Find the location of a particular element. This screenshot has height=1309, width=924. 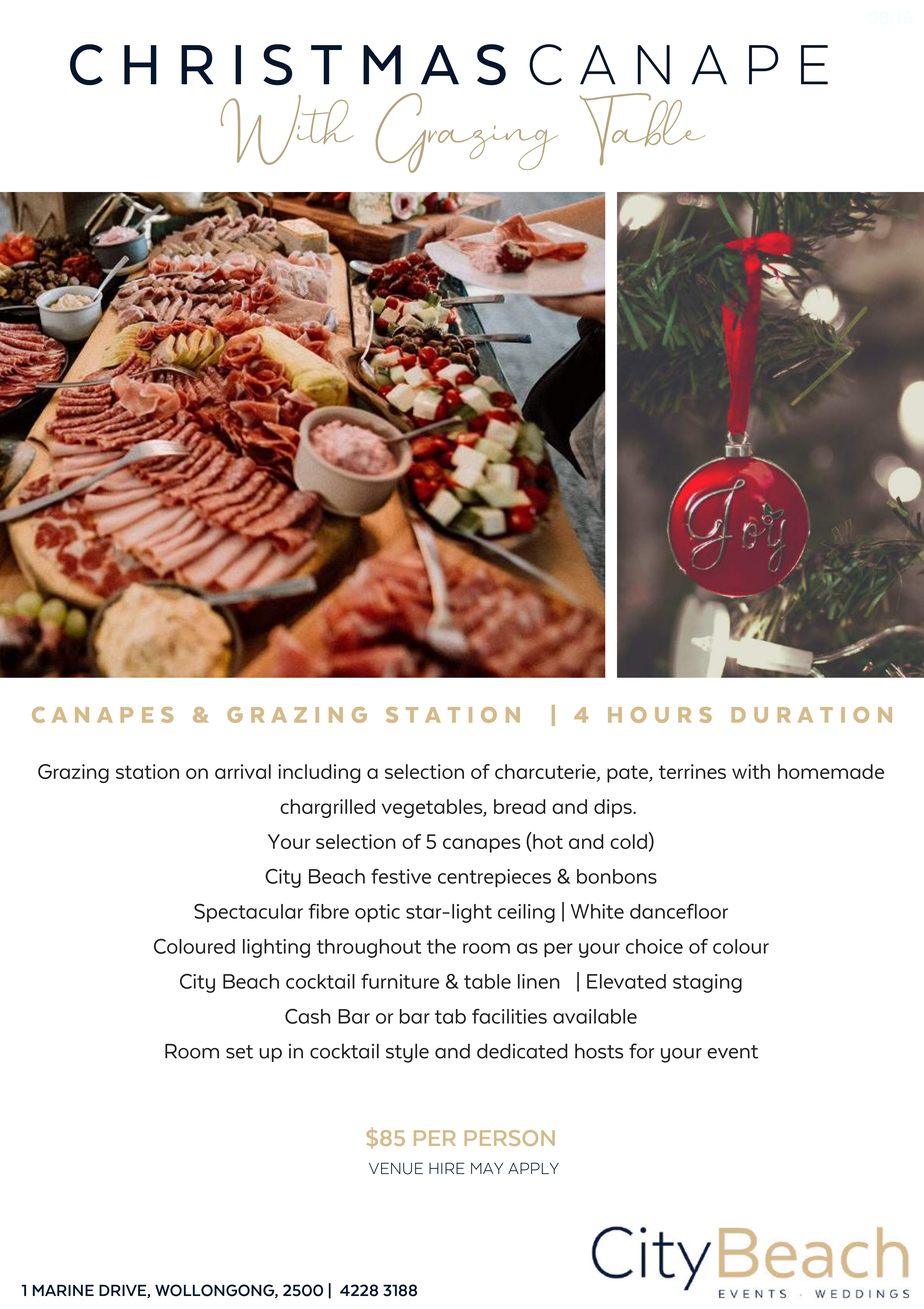

PERSON is located at coordinates (510, 1138).
